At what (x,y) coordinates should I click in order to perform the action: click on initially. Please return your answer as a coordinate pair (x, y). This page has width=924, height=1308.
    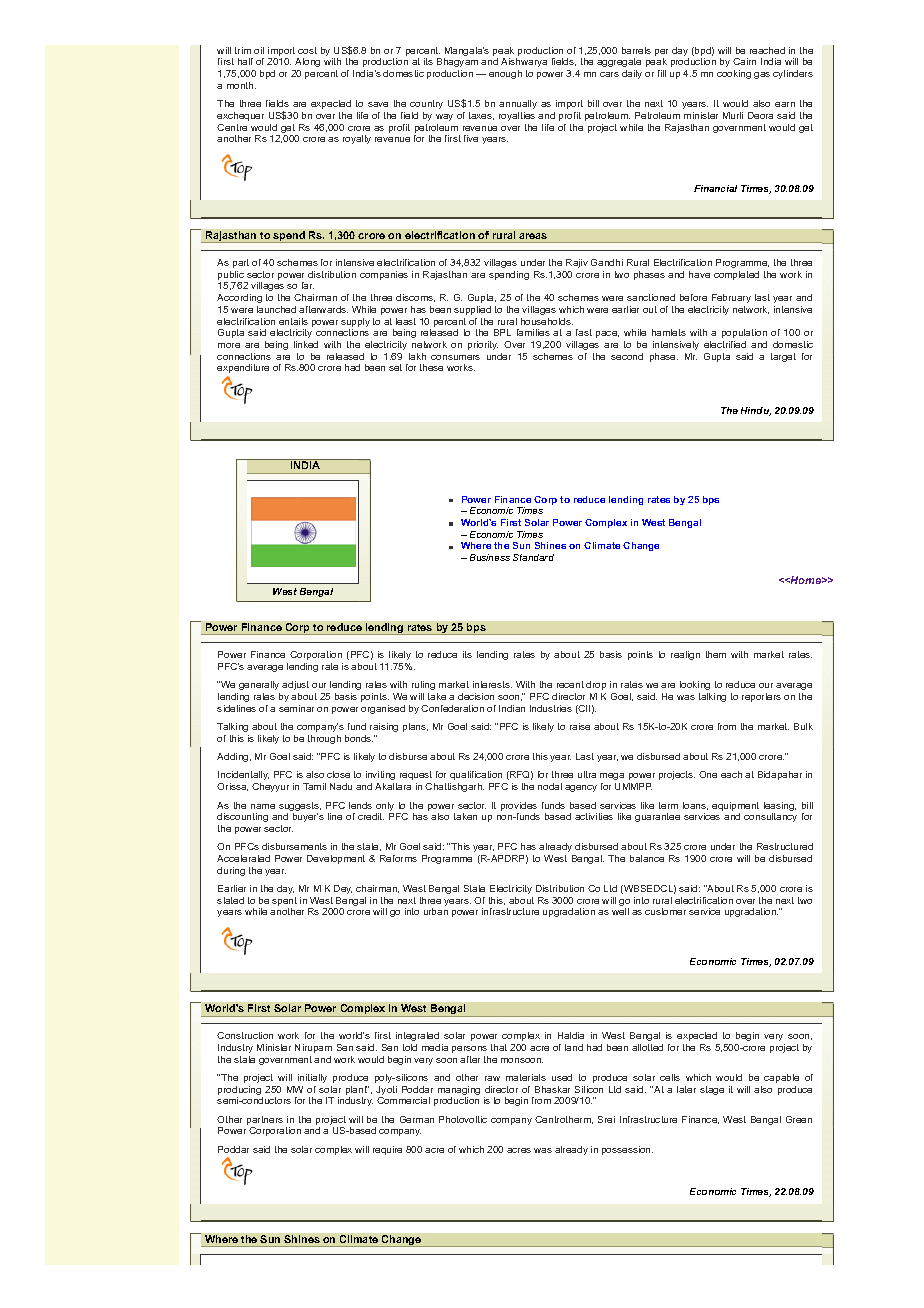
    Looking at the image, I should click on (312, 1078).
